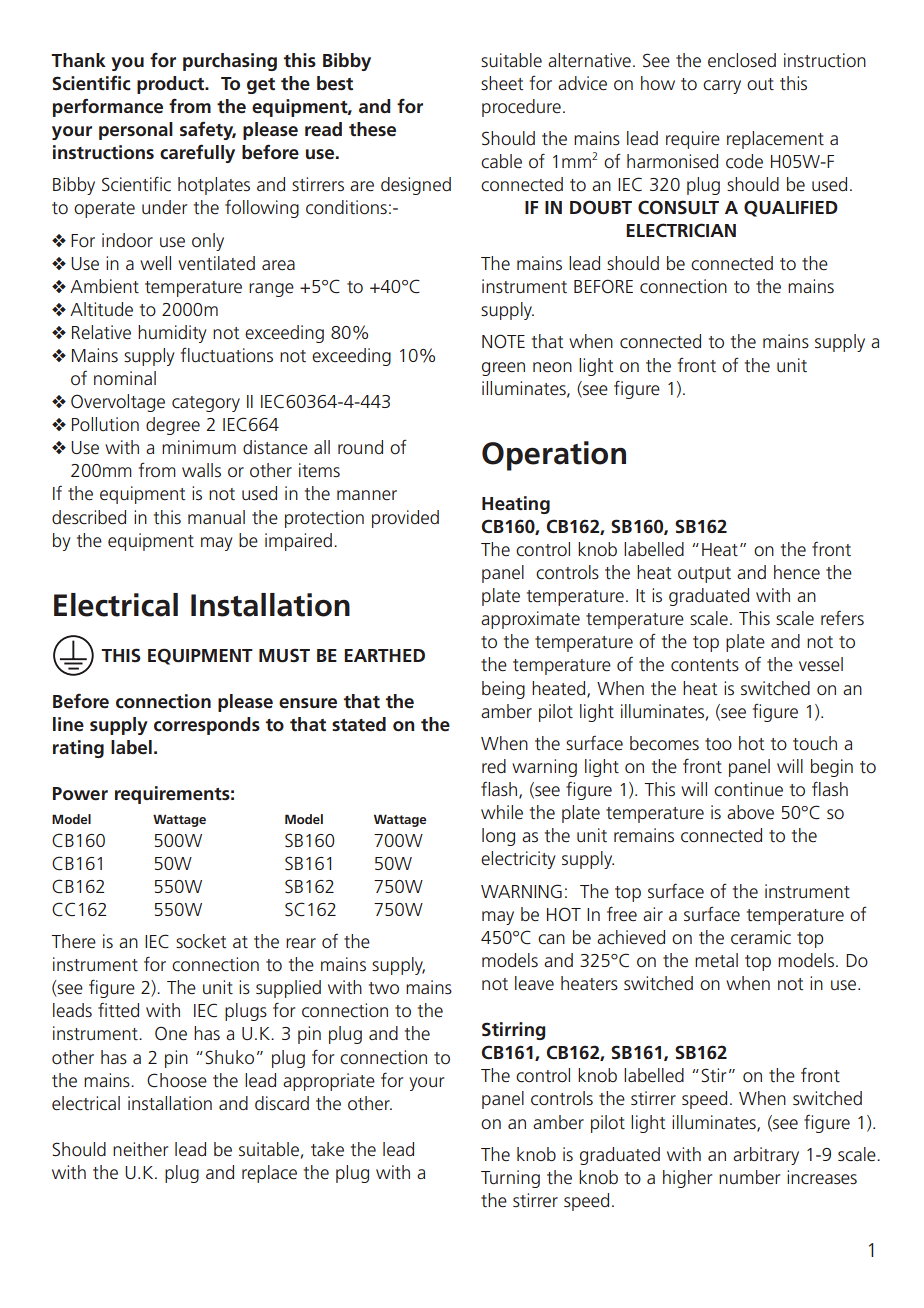 This screenshot has width=924, height=1308. I want to click on product, so click(172, 85).
